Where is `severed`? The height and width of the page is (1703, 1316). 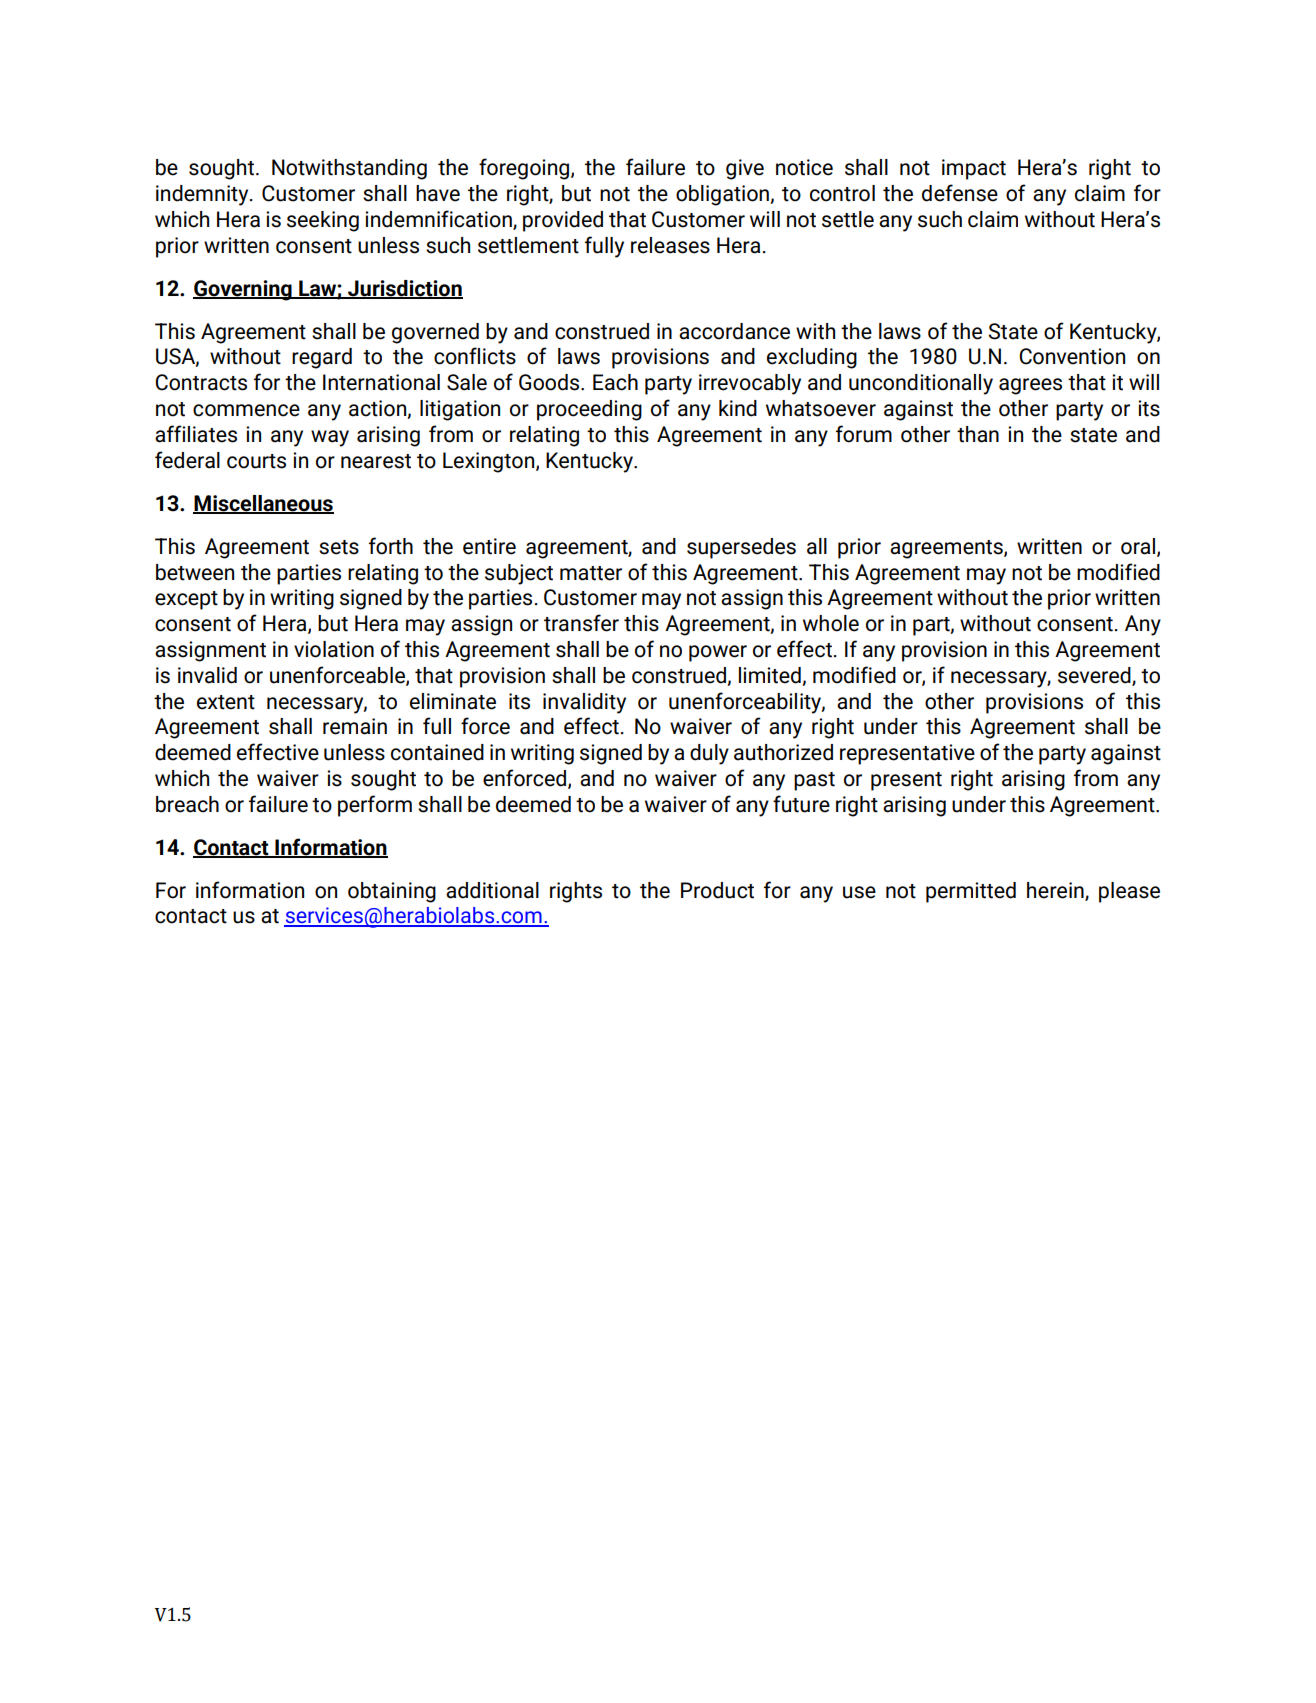 severed is located at coordinates (1095, 676).
